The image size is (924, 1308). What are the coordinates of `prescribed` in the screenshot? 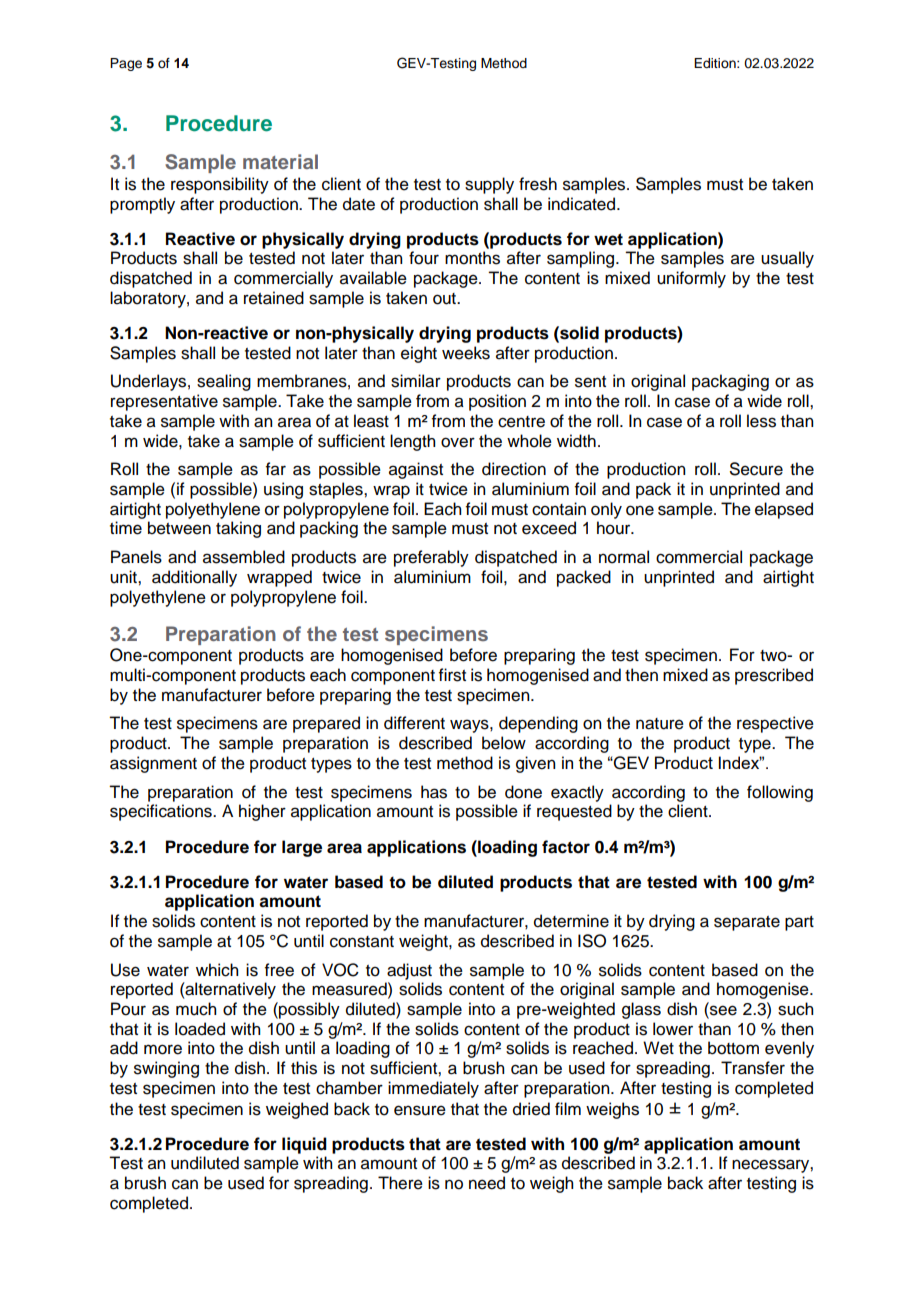 It's located at (774, 676).
